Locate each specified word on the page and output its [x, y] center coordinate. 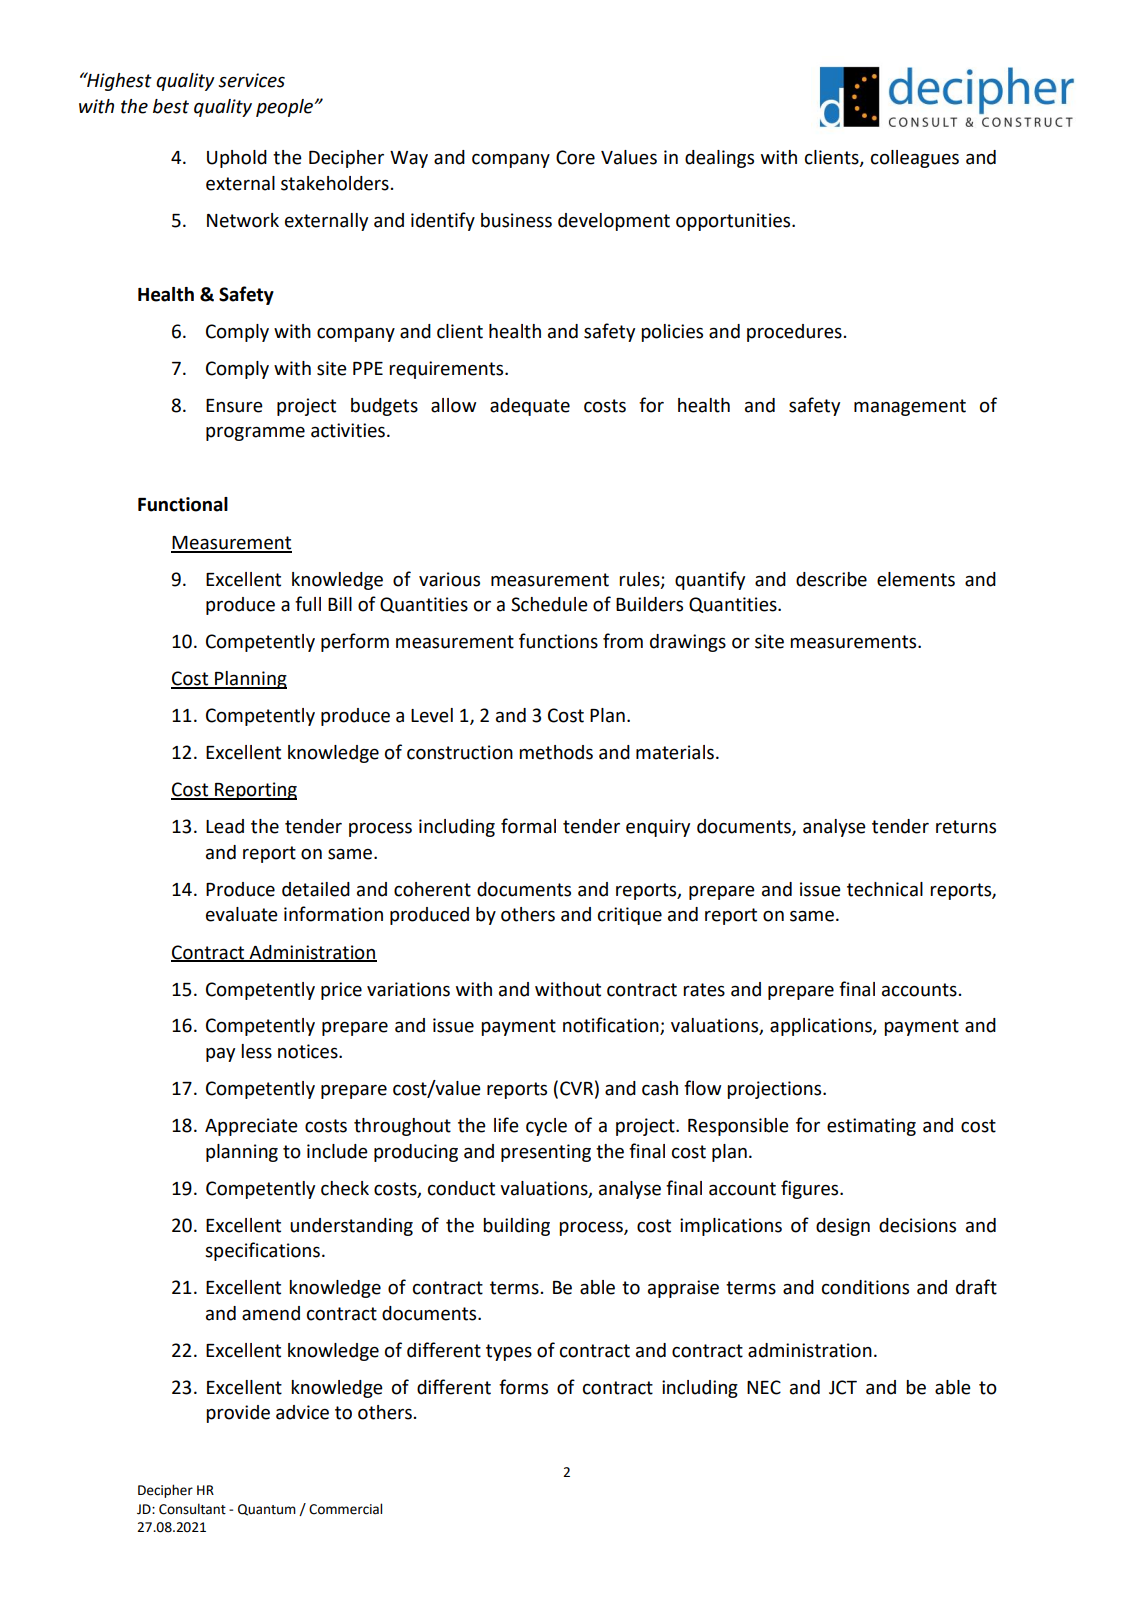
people [286, 108]
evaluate [242, 914]
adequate [530, 407]
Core [575, 157]
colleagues [915, 159]
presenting [546, 1153]
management [910, 407]
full [308, 604]
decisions [917, 1225]
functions [558, 641]
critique [630, 916]
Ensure [234, 406]
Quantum [267, 1510]
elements [916, 579]
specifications [262, 1251]
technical [885, 889]
